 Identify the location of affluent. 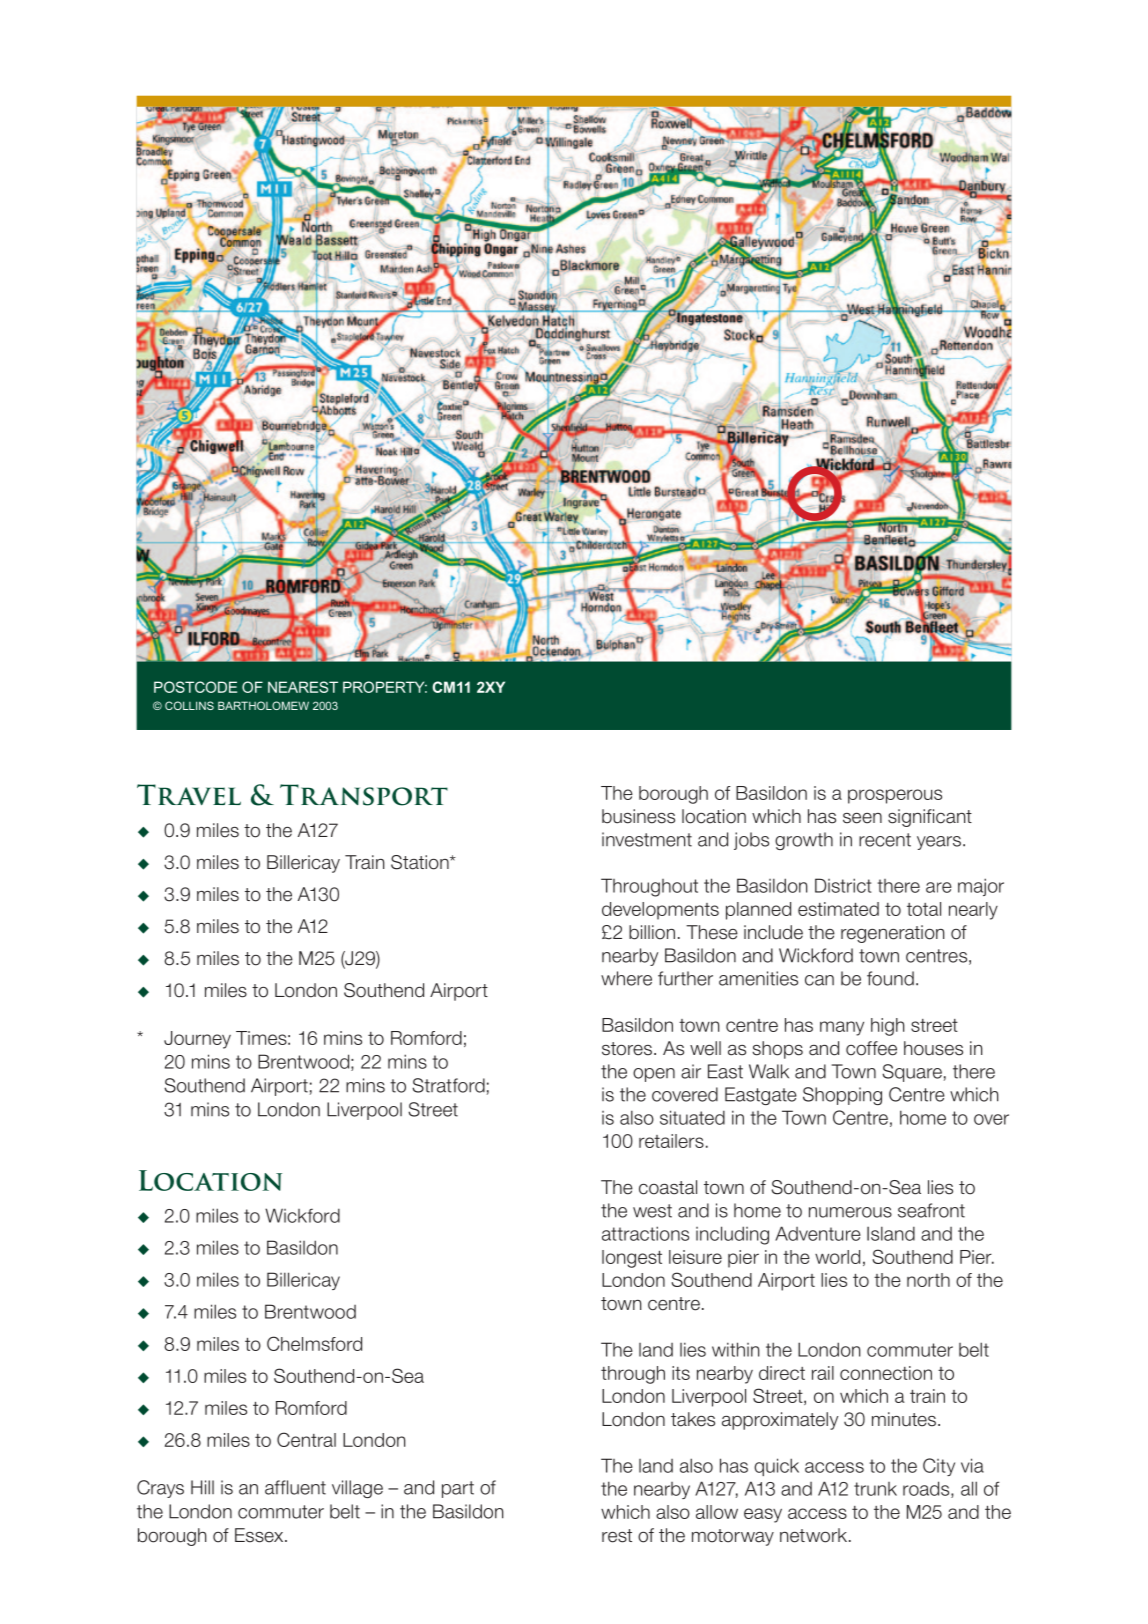
(295, 1487).
